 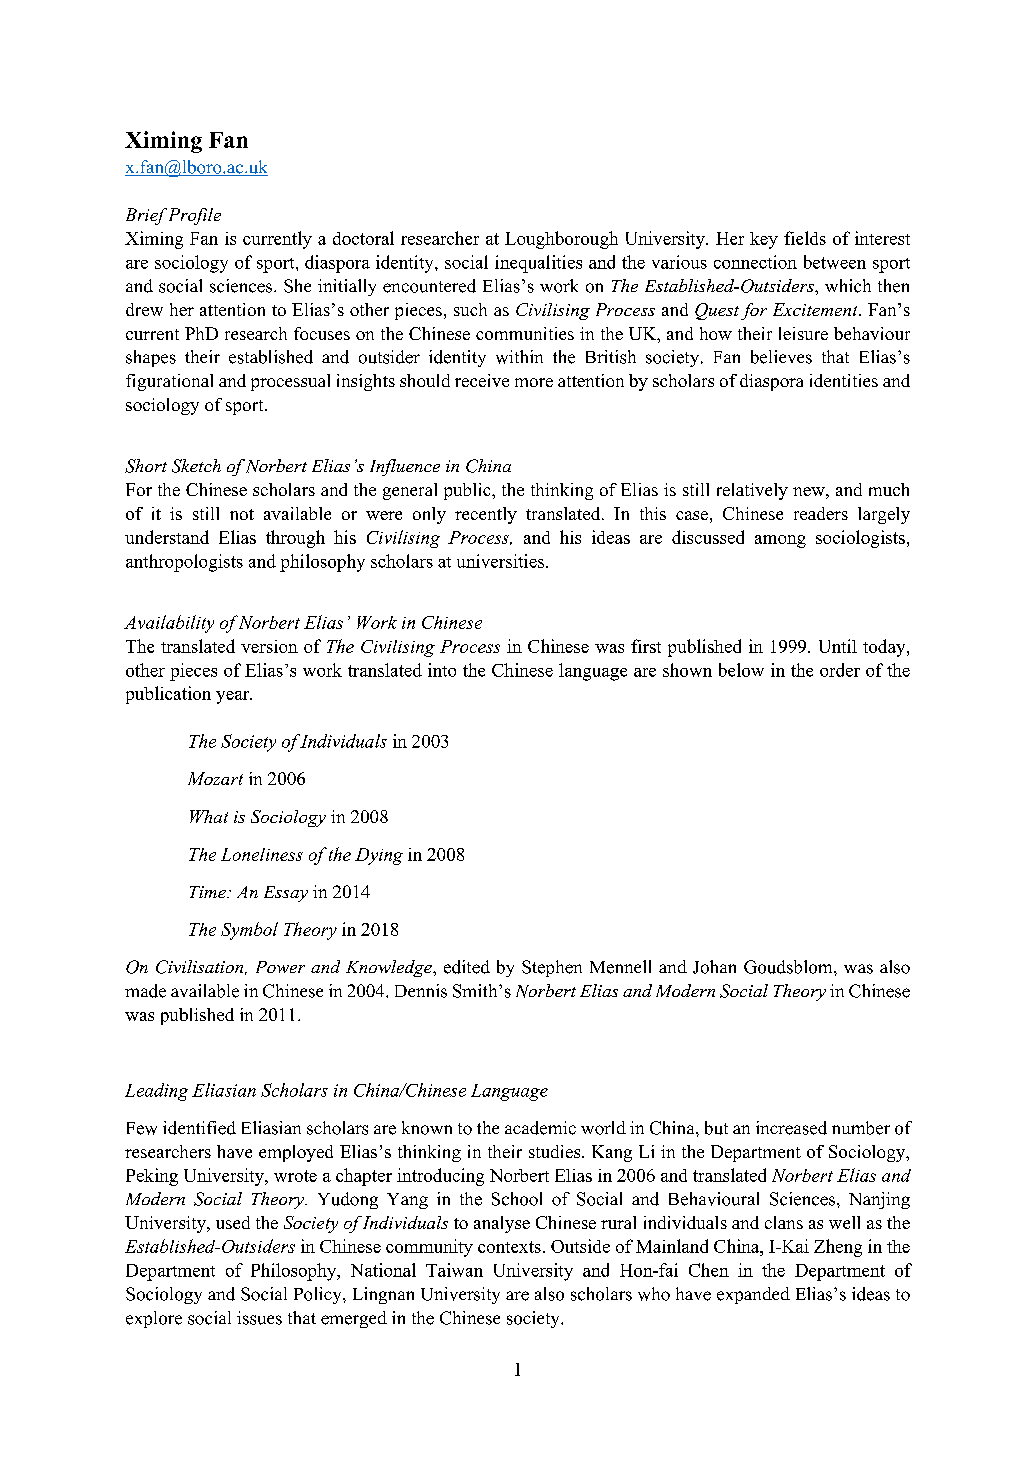 I want to click on among, so click(x=780, y=541).
